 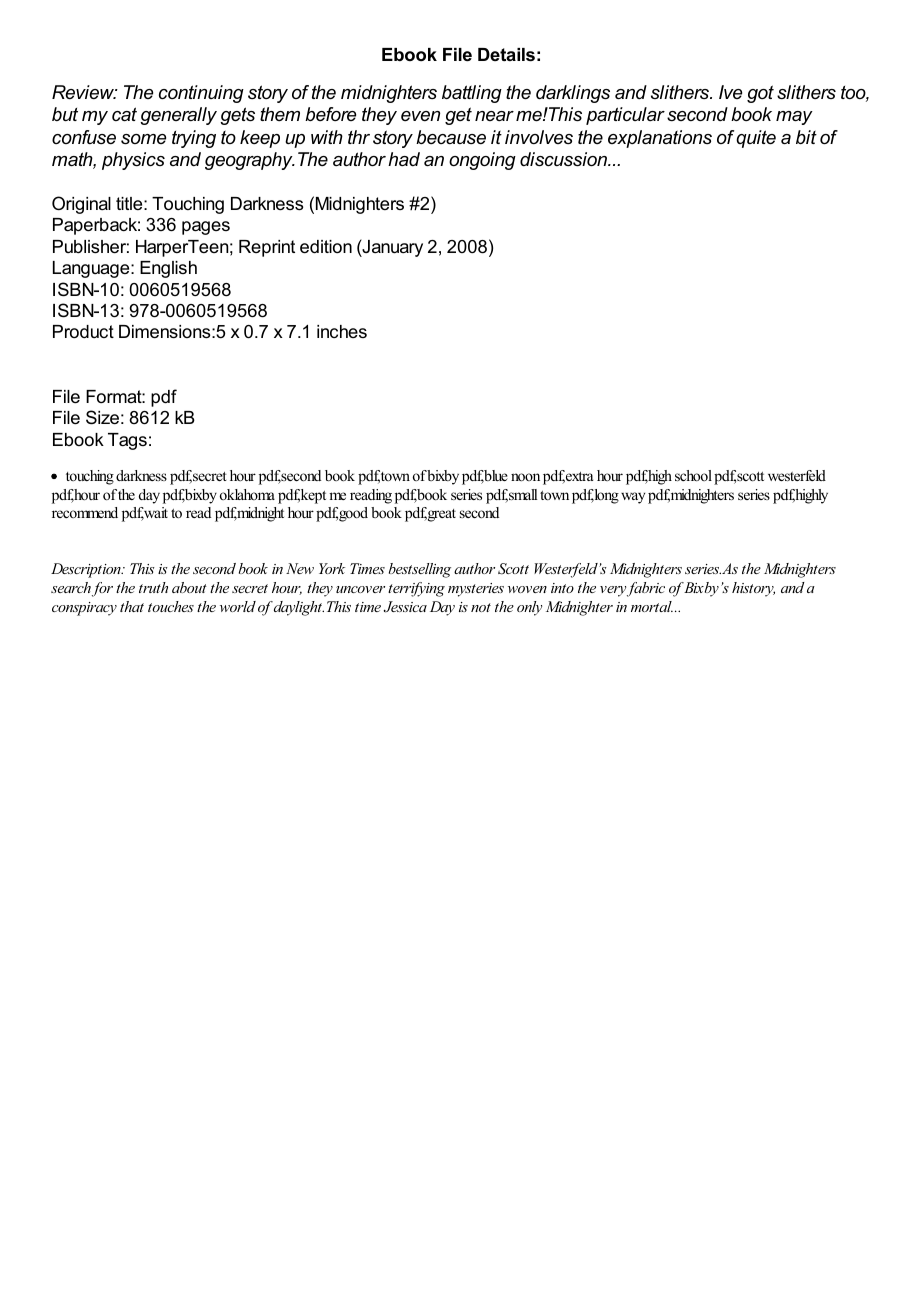 I want to click on Ive, so click(x=730, y=92).
